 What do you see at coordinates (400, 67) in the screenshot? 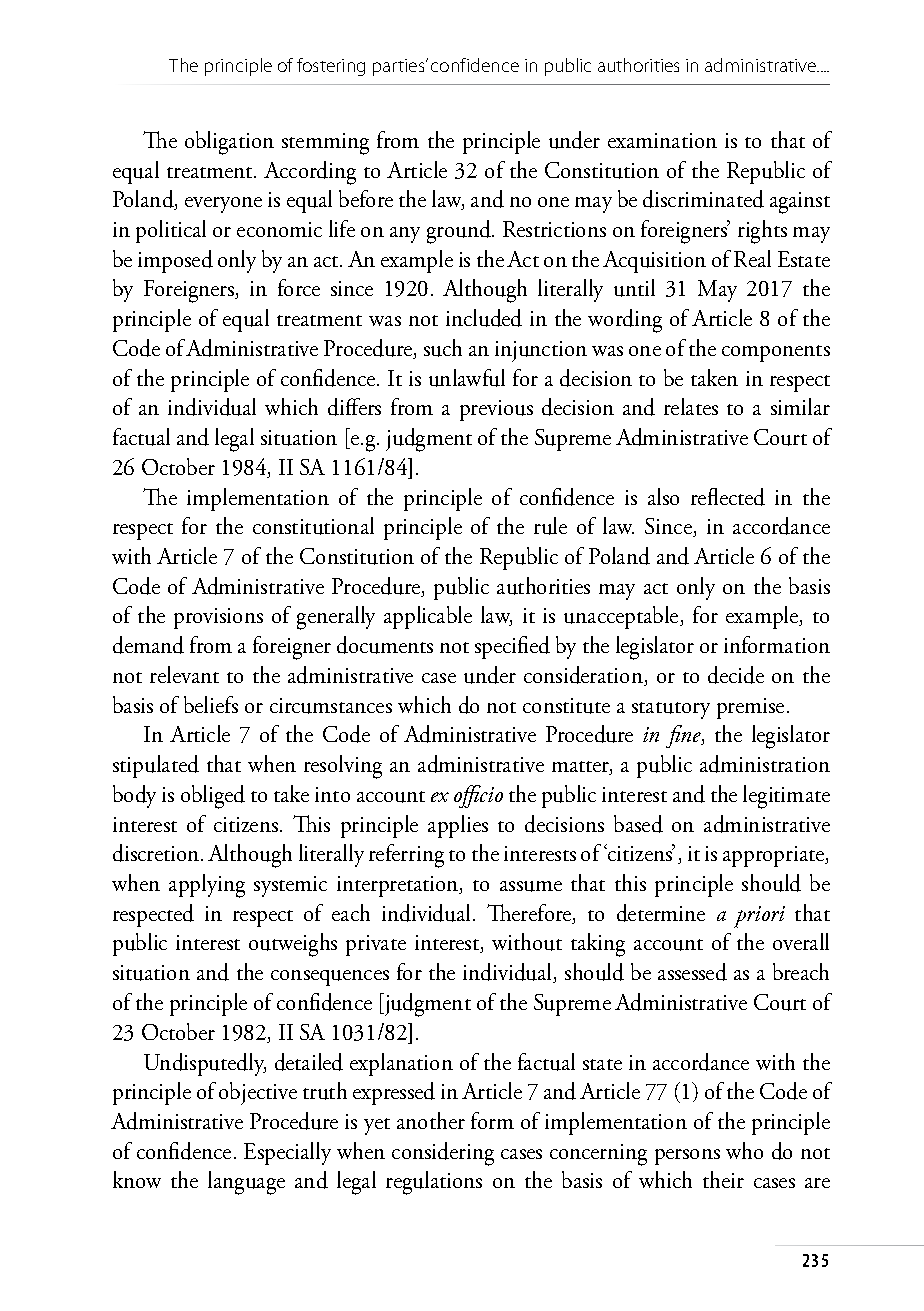
I see `parties` at bounding box center [400, 67].
